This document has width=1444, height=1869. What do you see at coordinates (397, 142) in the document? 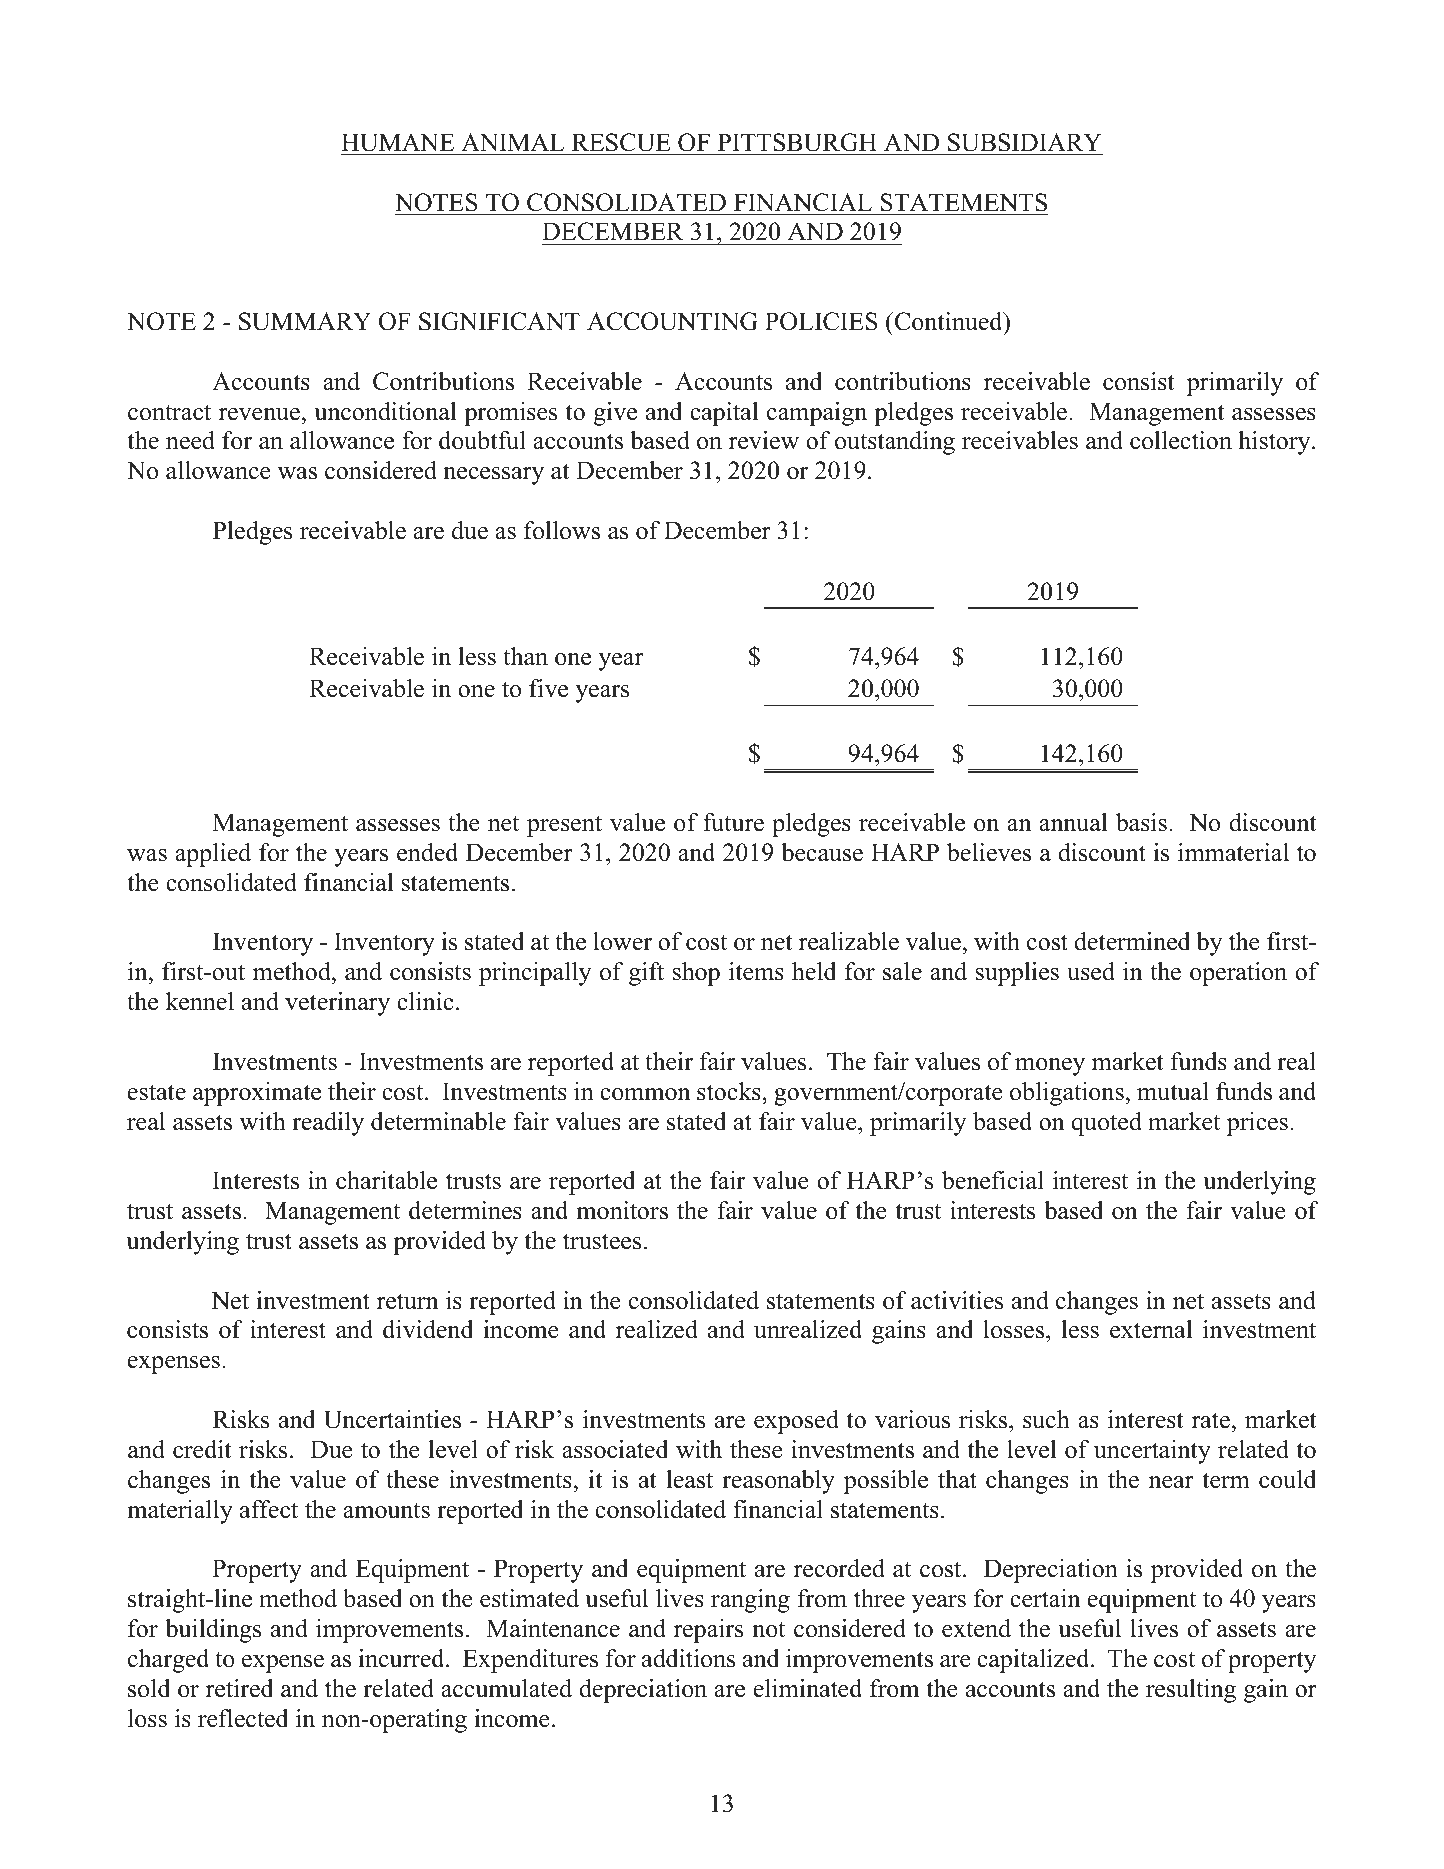
I see `HUMANE` at bounding box center [397, 142].
